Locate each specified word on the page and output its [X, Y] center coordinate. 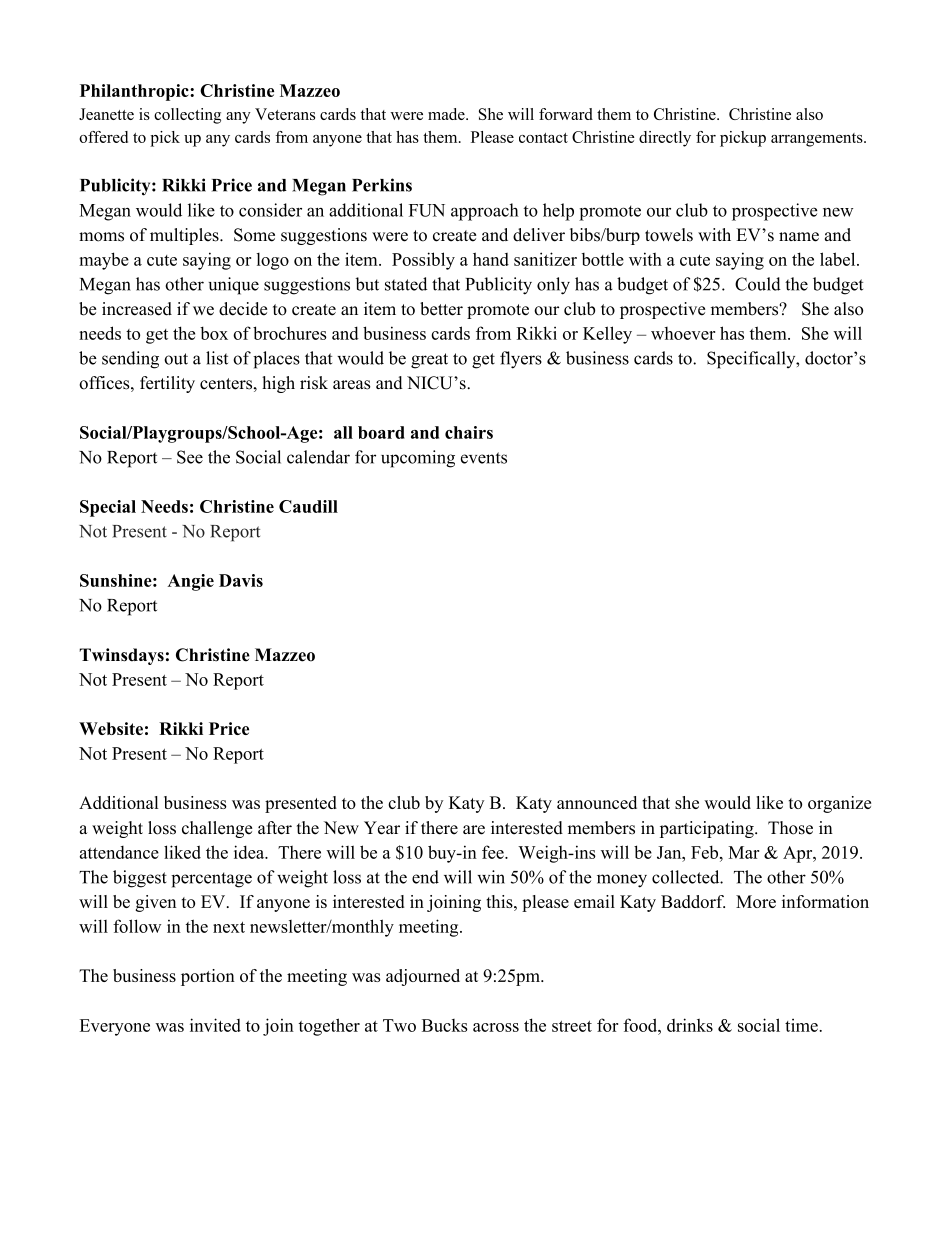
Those [790, 828]
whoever [683, 333]
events [484, 458]
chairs [469, 432]
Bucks [445, 1025]
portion [208, 977]
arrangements [818, 140]
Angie [190, 582]
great [429, 361]
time [801, 1025]
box [214, 333]
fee [494, 852]
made [447, 114]
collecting [187, 116]
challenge [217, 829]
